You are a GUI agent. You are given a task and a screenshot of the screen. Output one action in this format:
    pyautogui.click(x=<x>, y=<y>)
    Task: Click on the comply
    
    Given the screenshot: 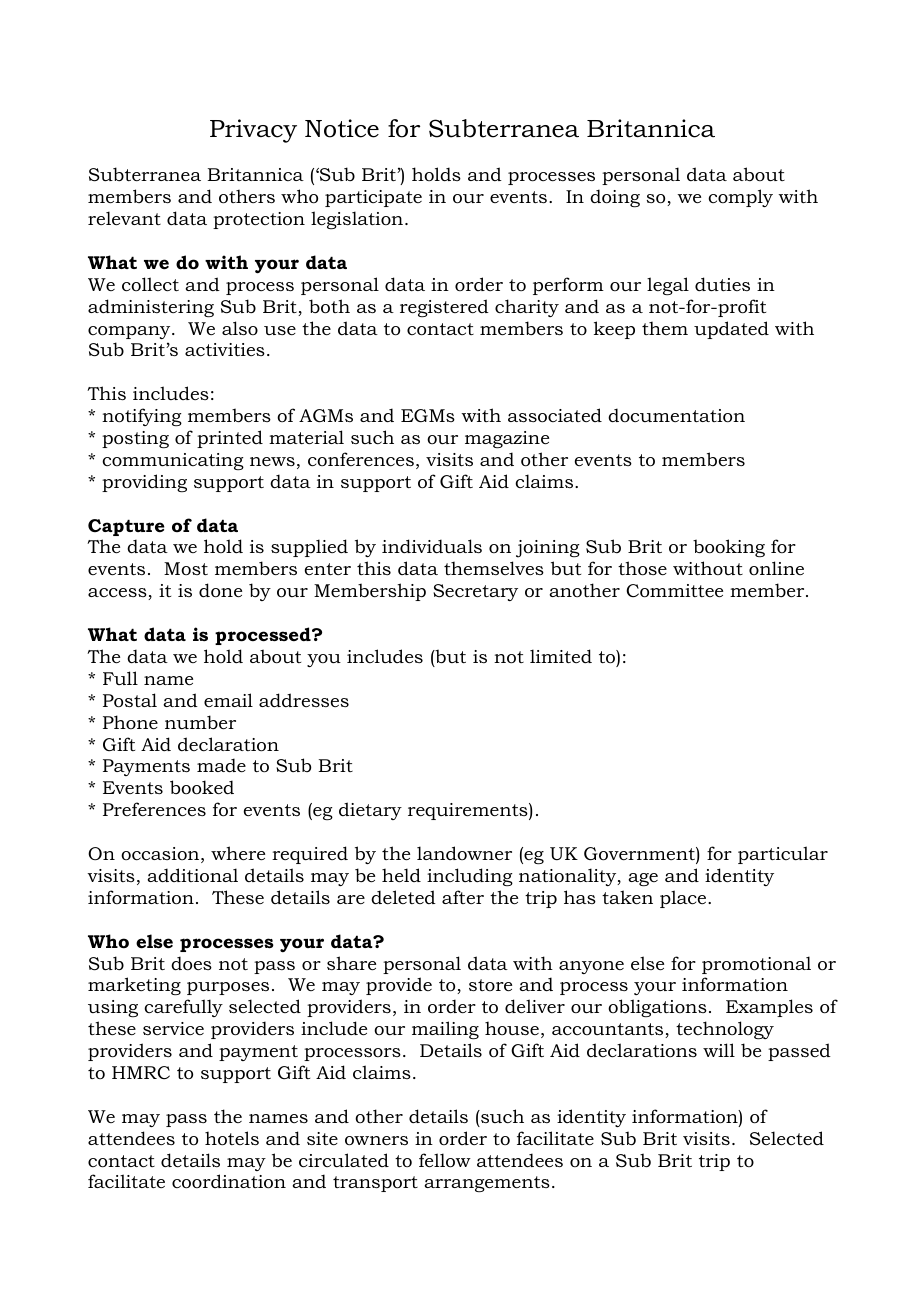 What is the action you would take?
    pyautogui.click(x=740, y=198)
